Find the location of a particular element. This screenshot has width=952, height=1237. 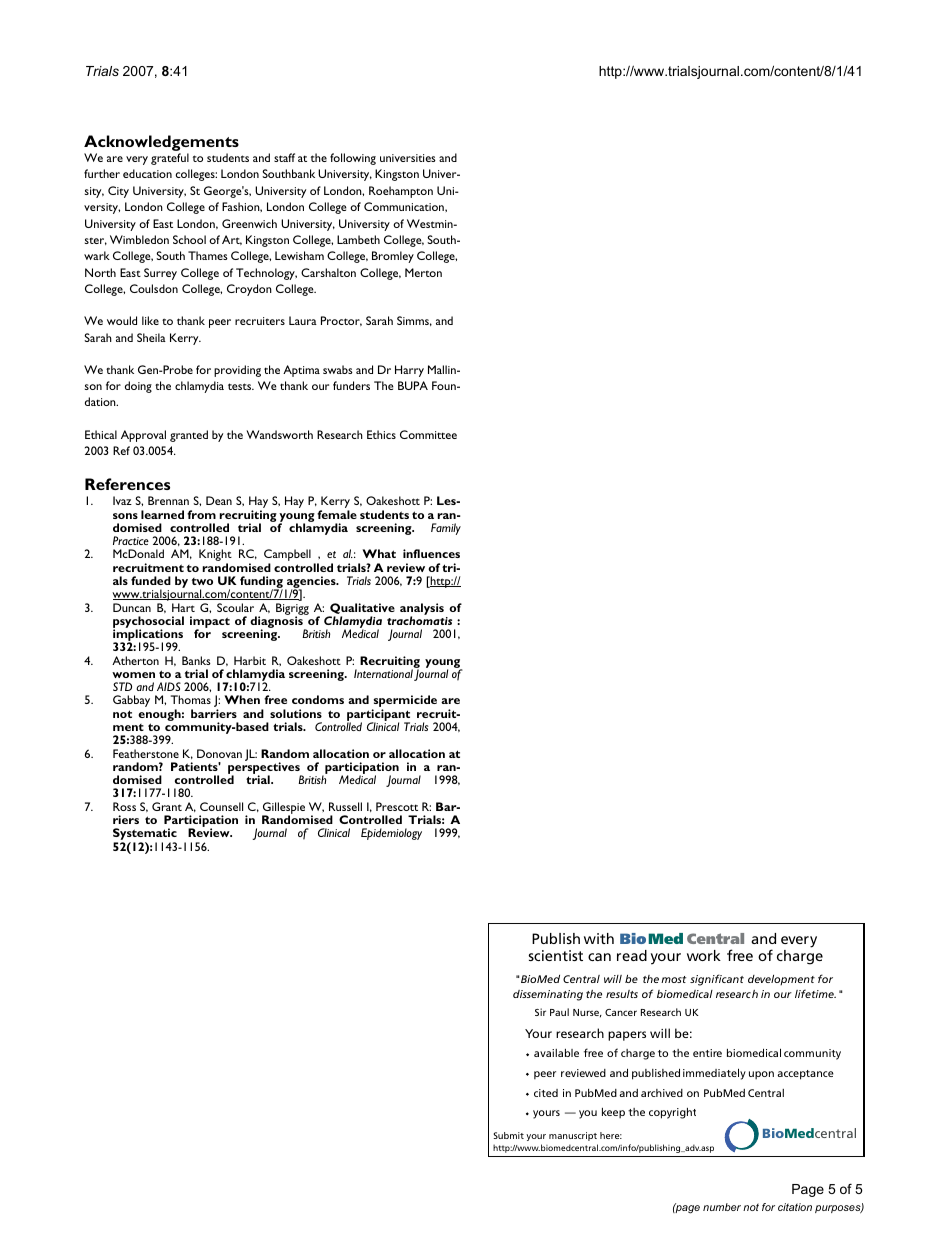

work is located at coordinates (704, 955).
